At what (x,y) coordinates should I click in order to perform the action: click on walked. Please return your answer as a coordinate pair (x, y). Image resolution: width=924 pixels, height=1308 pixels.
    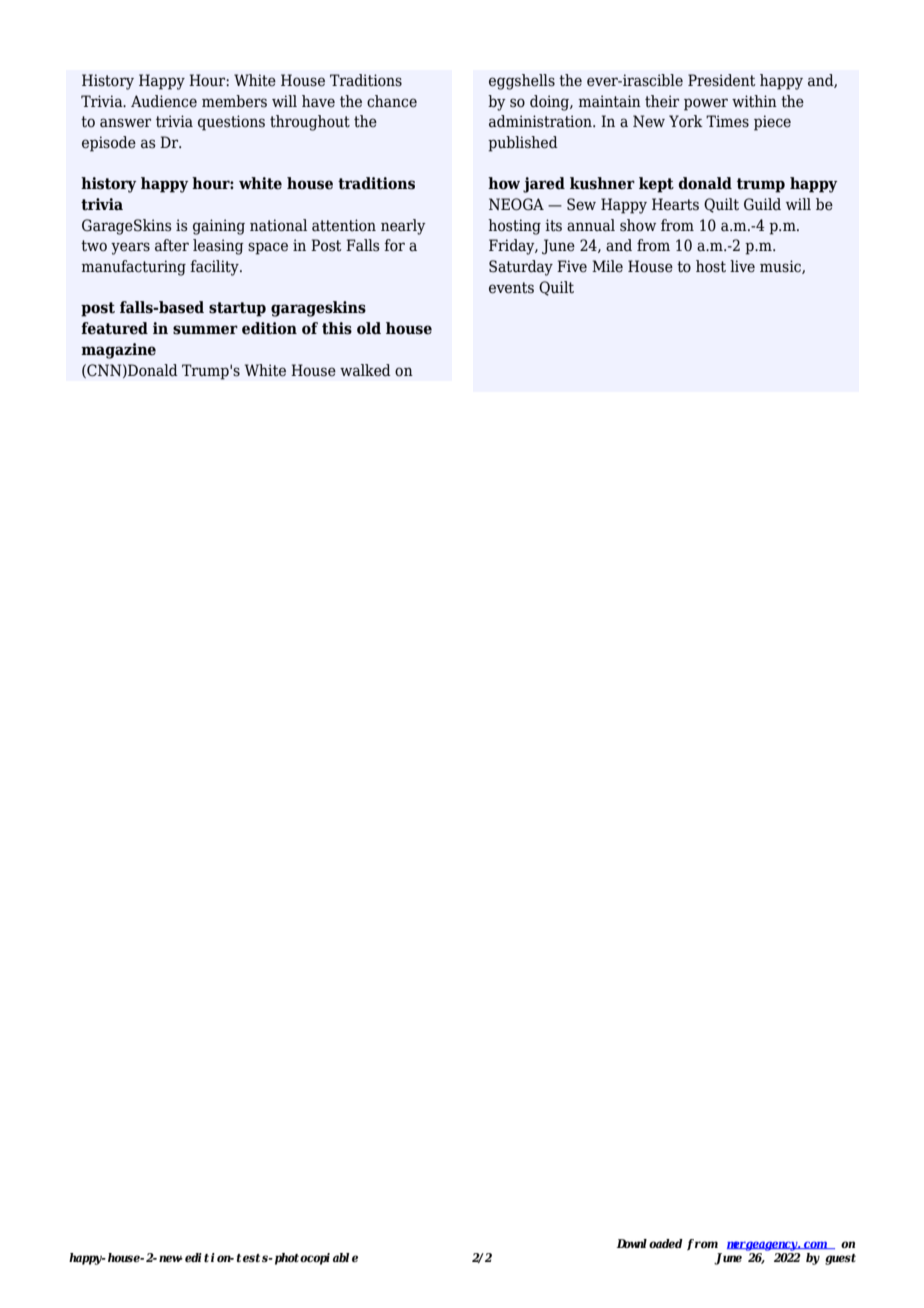
    Looking at the image, I should click on (365, 370).
